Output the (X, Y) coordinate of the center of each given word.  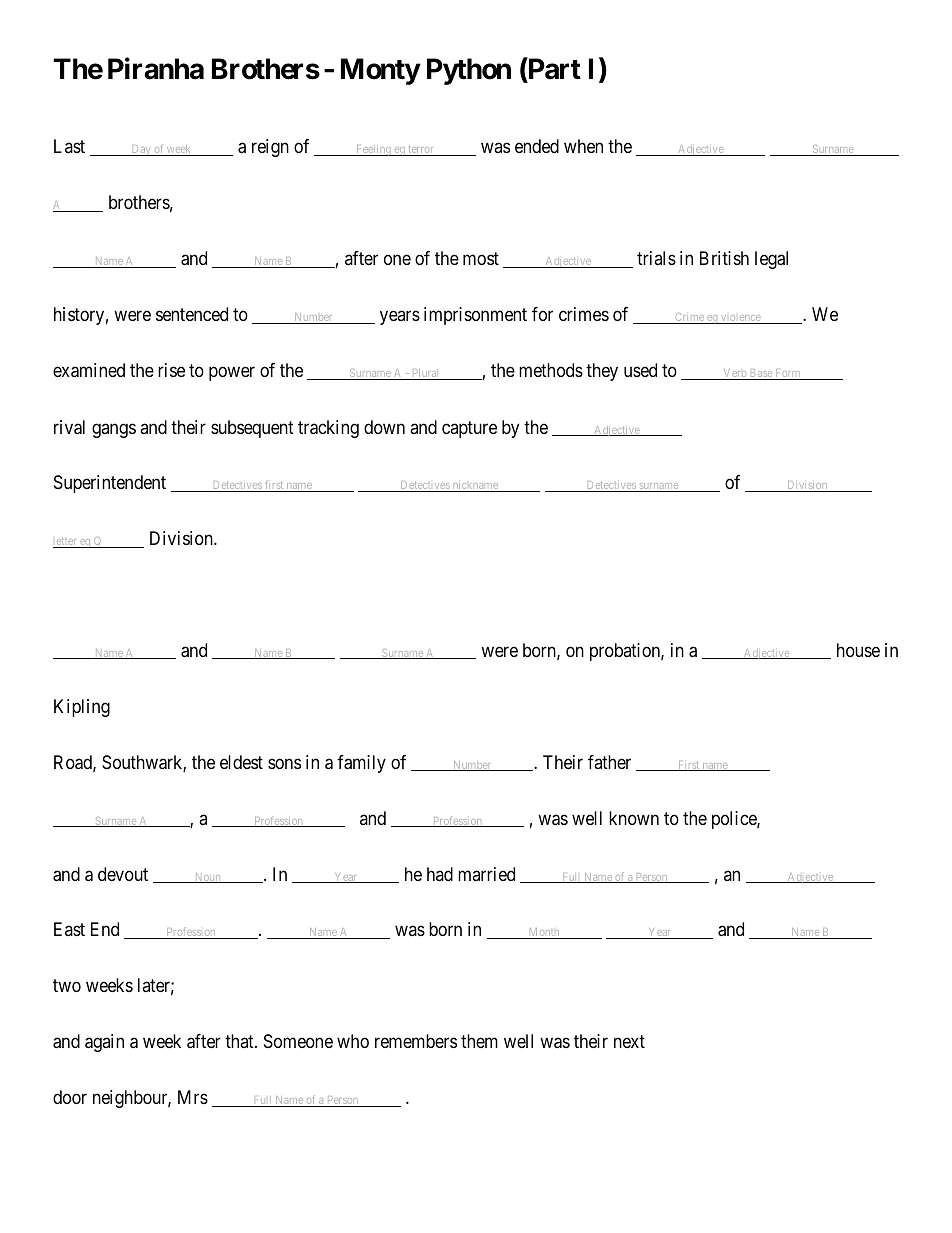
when (583, 146)
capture (469, 429)
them (479, 1041)
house (858, 650)
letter (66, 543)
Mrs (193, 1097)
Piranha (156, 69)
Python (469, 71)
